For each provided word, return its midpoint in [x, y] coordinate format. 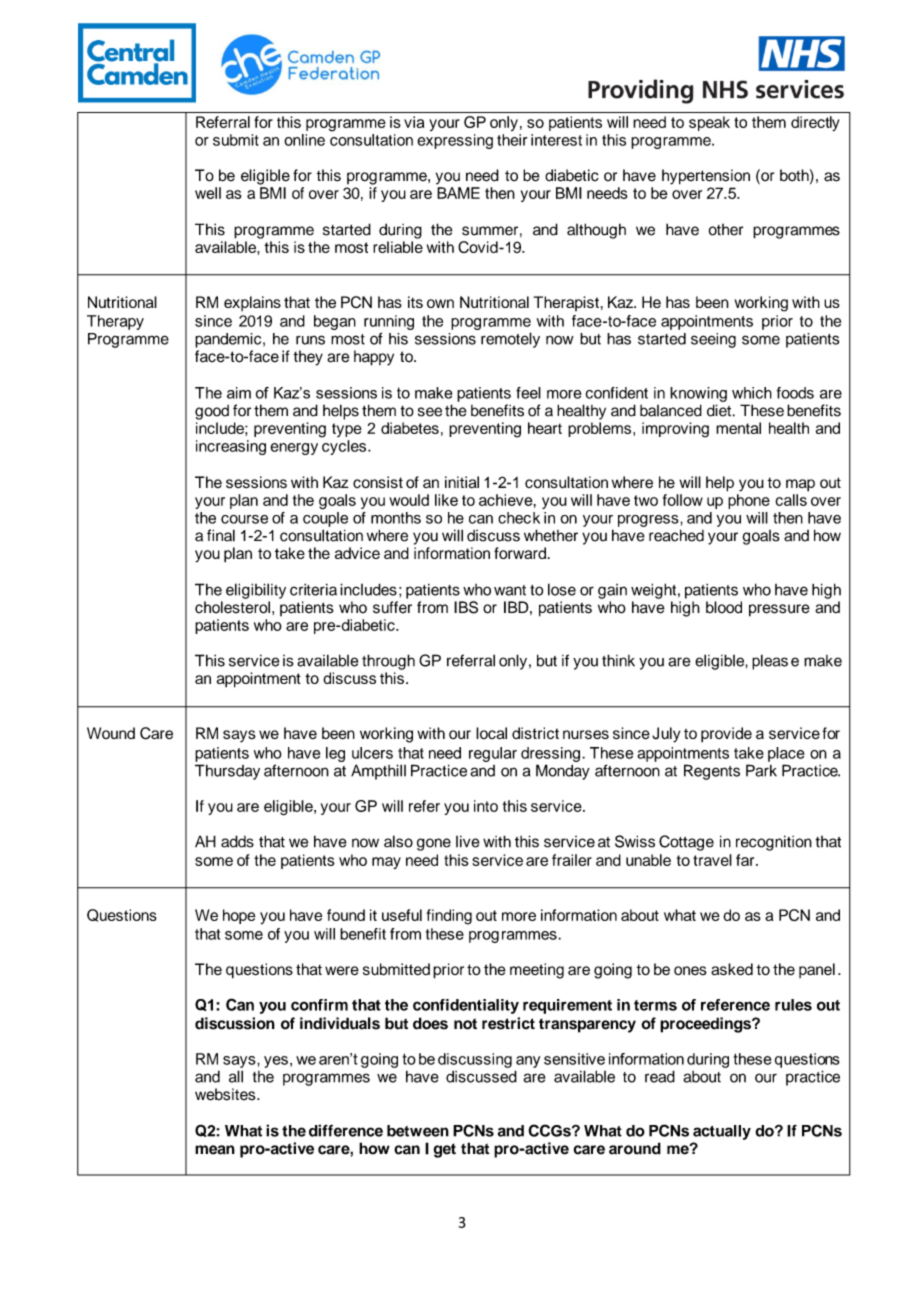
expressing [455, 141]
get [444, 1150]
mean [215, 1150]
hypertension [706, 177]
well [208, 193]
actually [722, 1132]
